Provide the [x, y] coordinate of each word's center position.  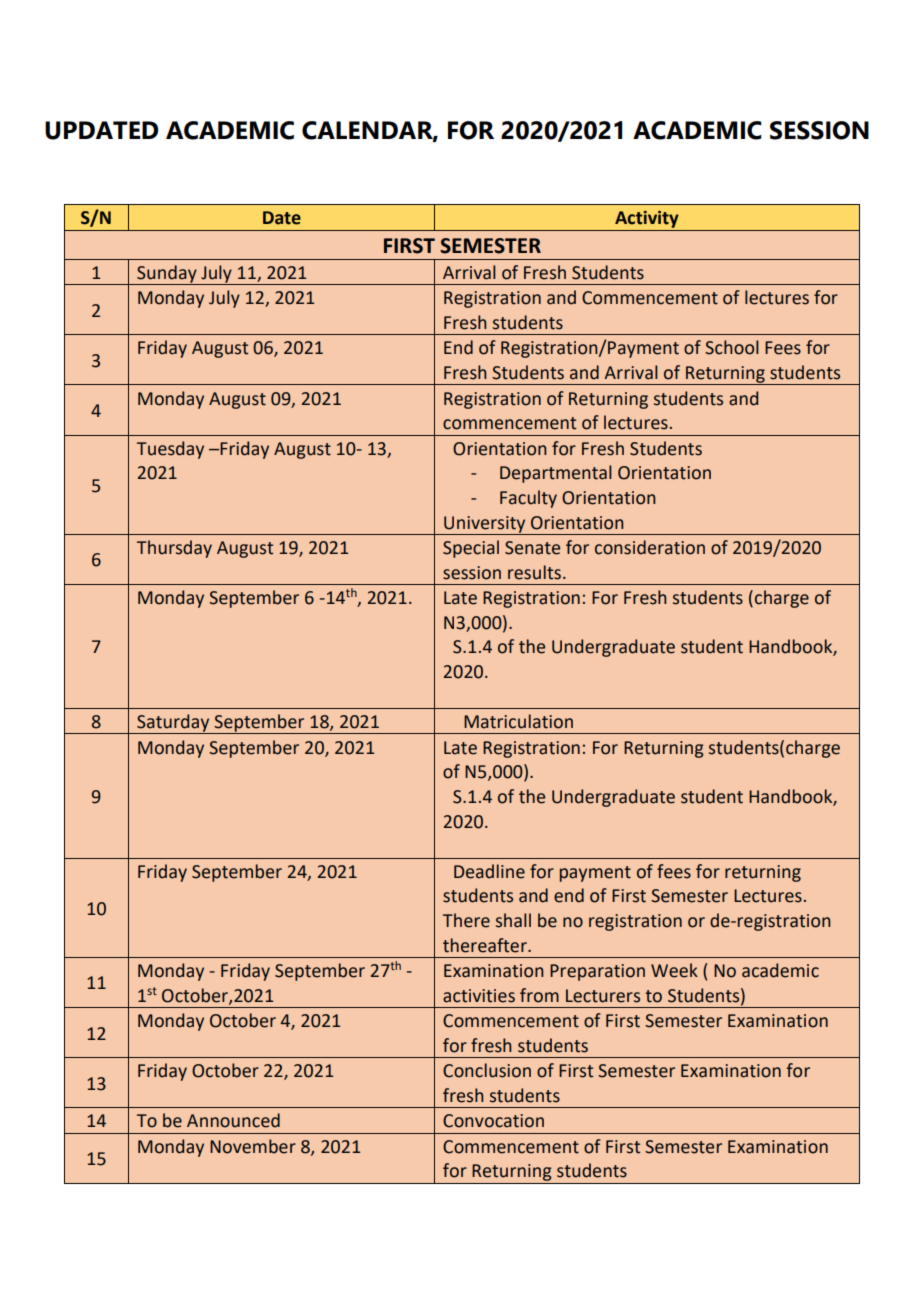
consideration [650, 547]
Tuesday [170, 450]
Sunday [167, 275]
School [732, 347]
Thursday [174, 549]
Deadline [489, 871]
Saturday [173, 724]
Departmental [556, 474]
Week [674, 970]
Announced [233, 1120]
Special [471, 549]
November [253, 1146]
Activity [647, 219]
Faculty [528, 499]
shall [513, 920]
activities [479, 996]
